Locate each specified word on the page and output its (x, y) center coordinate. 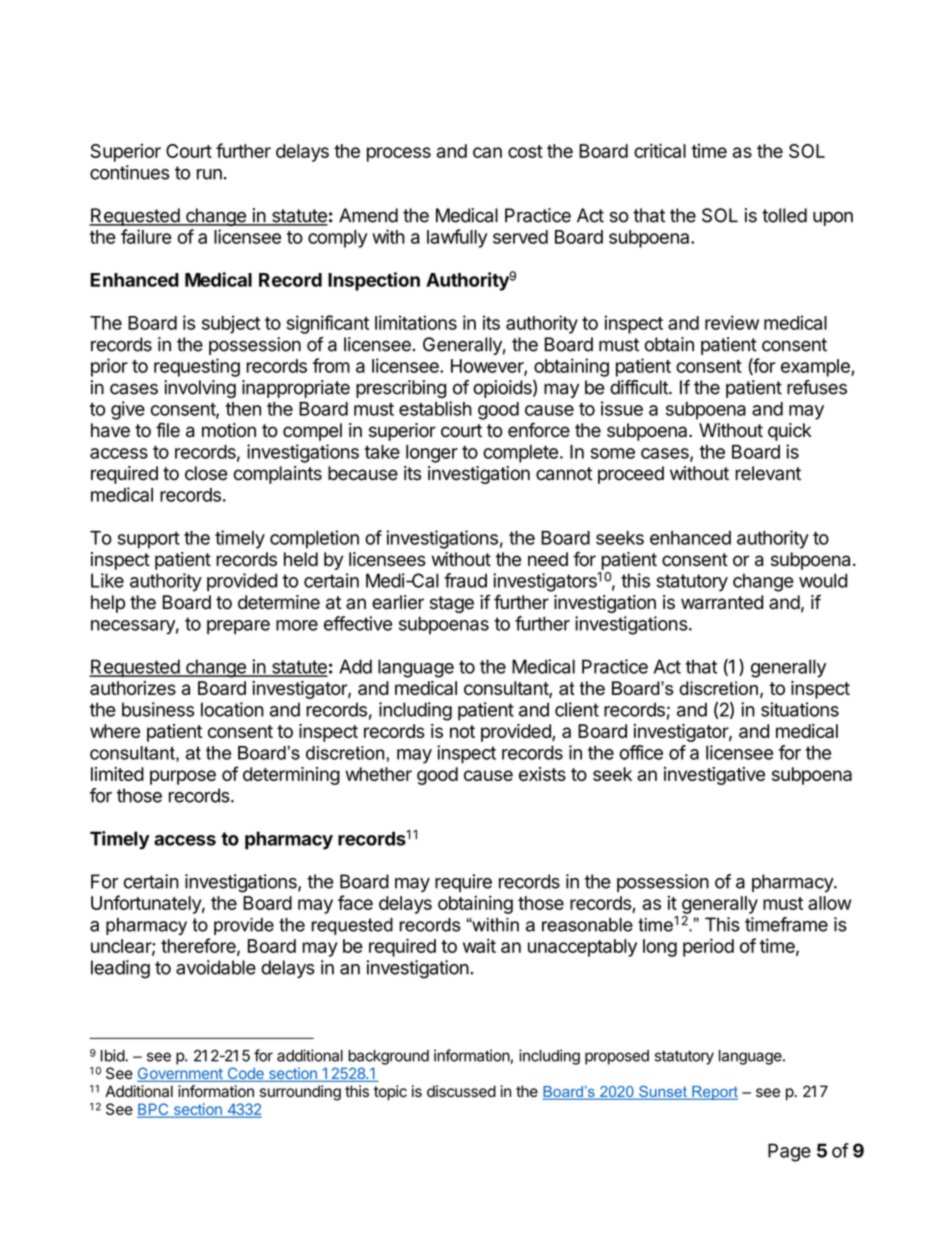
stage (452, 604)
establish (435, 408)
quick (790, 432)
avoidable (216, 967)
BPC (154, 1110)
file (168, 430)
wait (479, 945)
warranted (722, 602)
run (209, 174)
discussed (461, 1091)
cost (525, 151)
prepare (238, 627)
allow (829, 903)
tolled (784, 215)
